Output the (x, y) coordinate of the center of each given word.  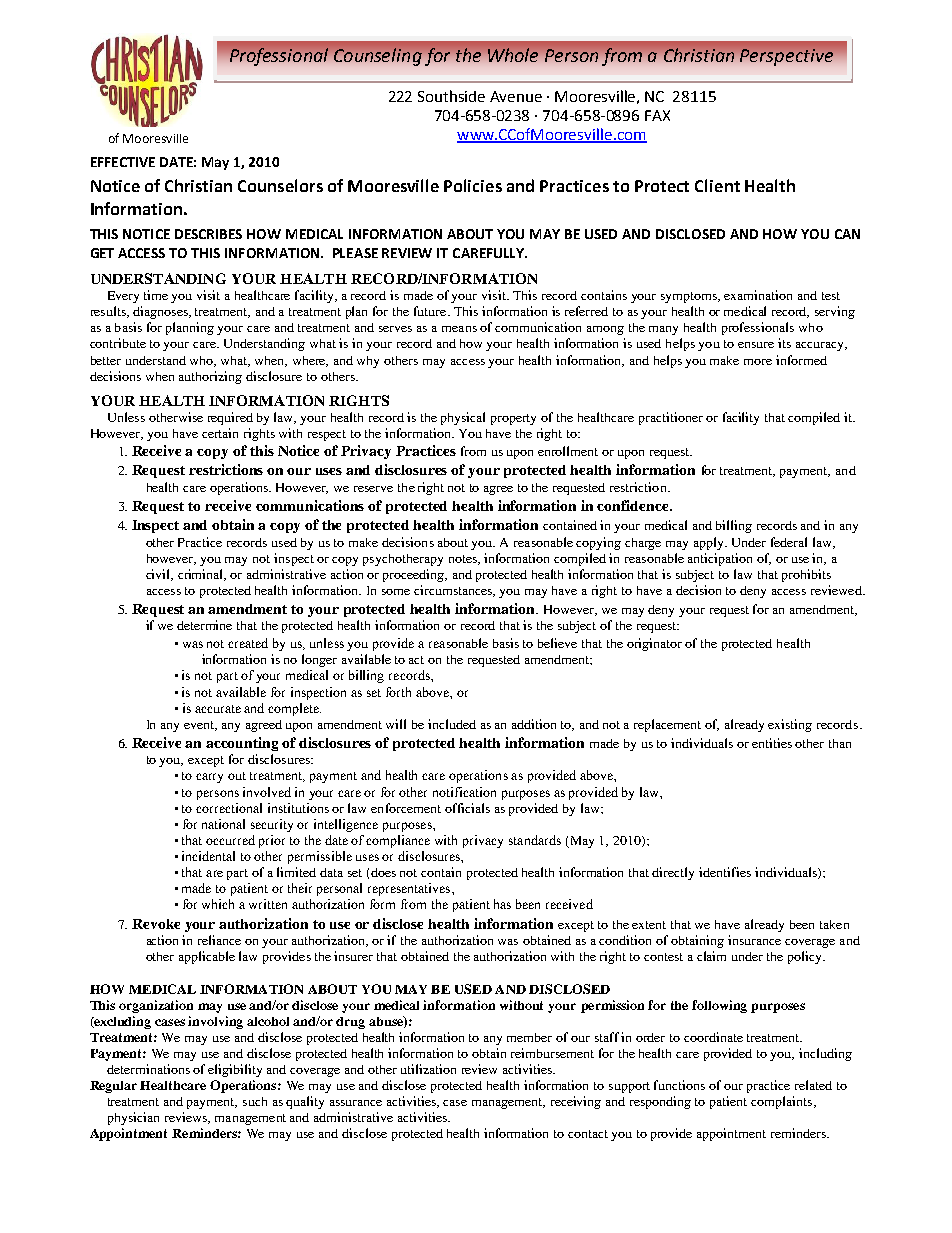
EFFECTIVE (123, 162)
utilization (428, 1069)
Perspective (786, 57)
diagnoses (161, 312)
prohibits (806, 575)
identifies (725, 872)
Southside (451, 96)
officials (467, 808)
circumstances (454, 591)
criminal (202, 575)
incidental (208, 856)
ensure (756, 345)
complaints (783, 1102)
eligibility (235, 1070)
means (459, 329)
